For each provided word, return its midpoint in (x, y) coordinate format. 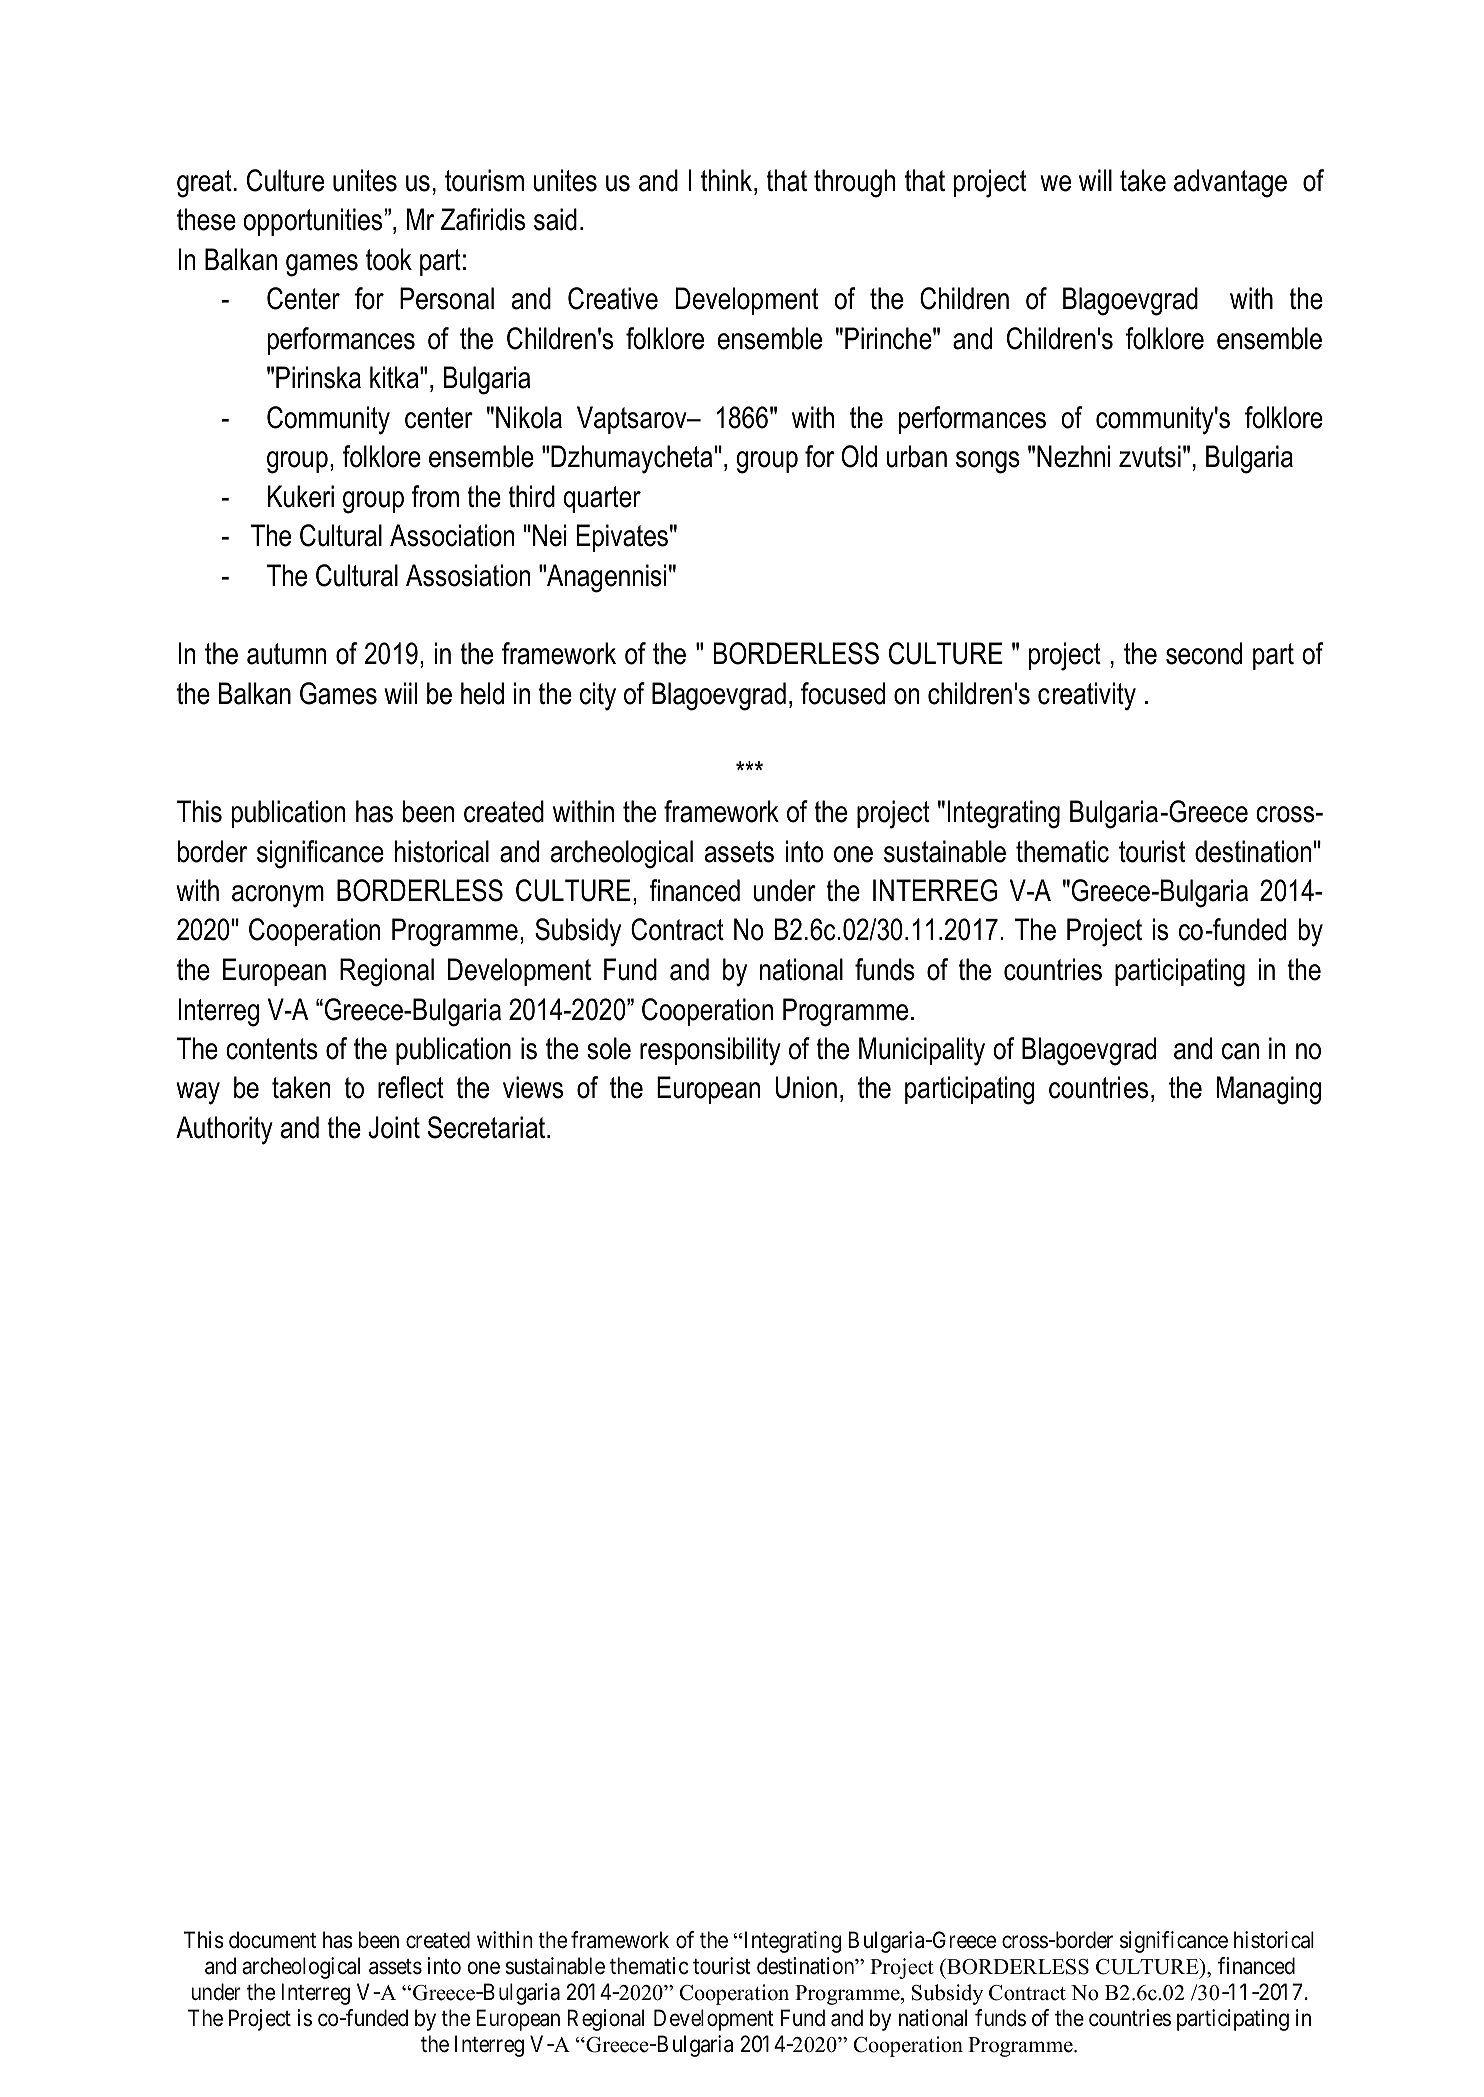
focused (843, 693)
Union (806, 1087)
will (1095, 180)
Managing (1269, 1090)
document (272, 1940)
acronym (278, 896)
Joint (394, 1127)
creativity (1087, 696)
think (728, 180)
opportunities (314, 222)
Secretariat (488, 1127)
